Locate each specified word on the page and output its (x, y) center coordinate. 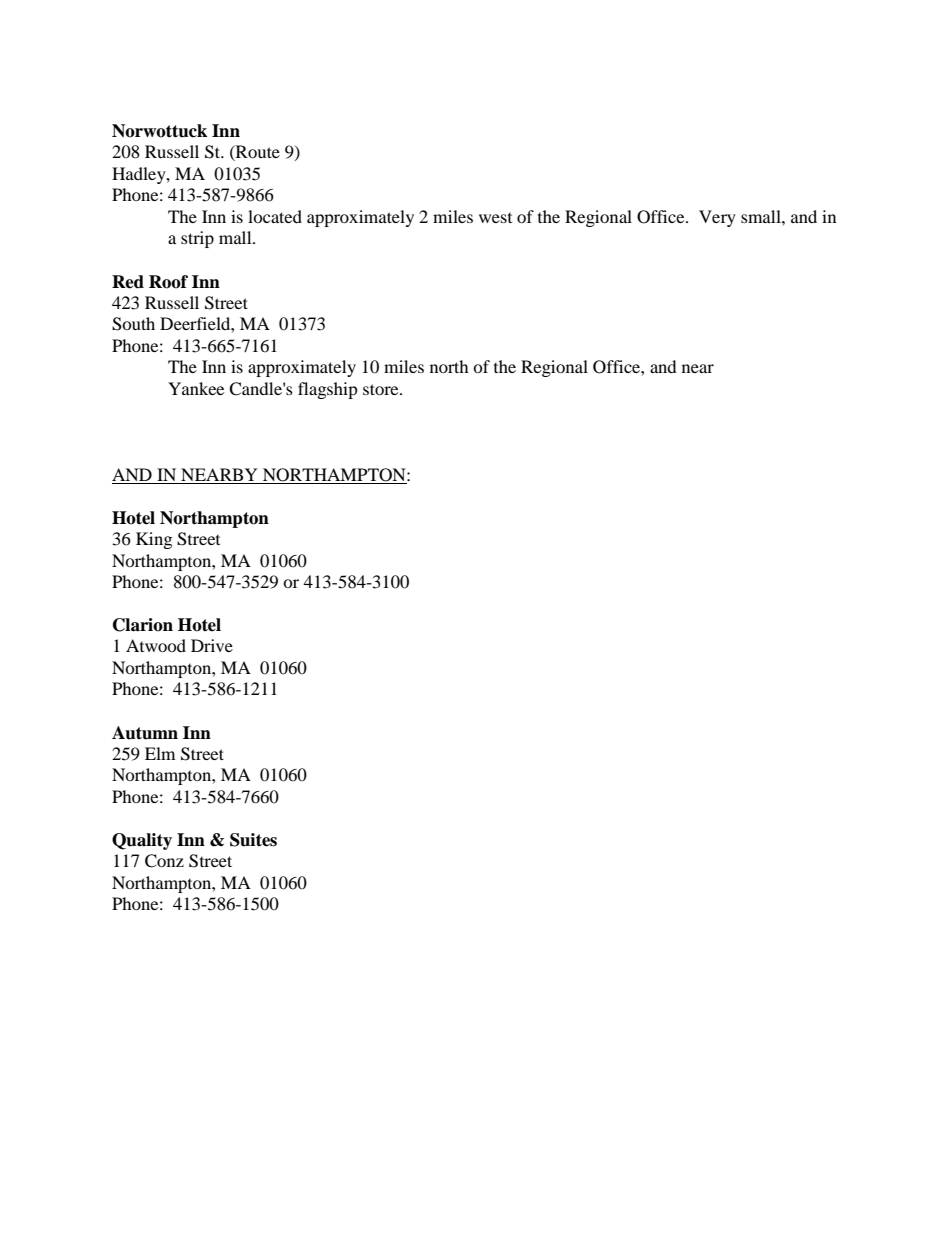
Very (717, 218)
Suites (253, 840)
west (495, 218)
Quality (142, 841)
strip (197, 239)
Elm (160, 753)
